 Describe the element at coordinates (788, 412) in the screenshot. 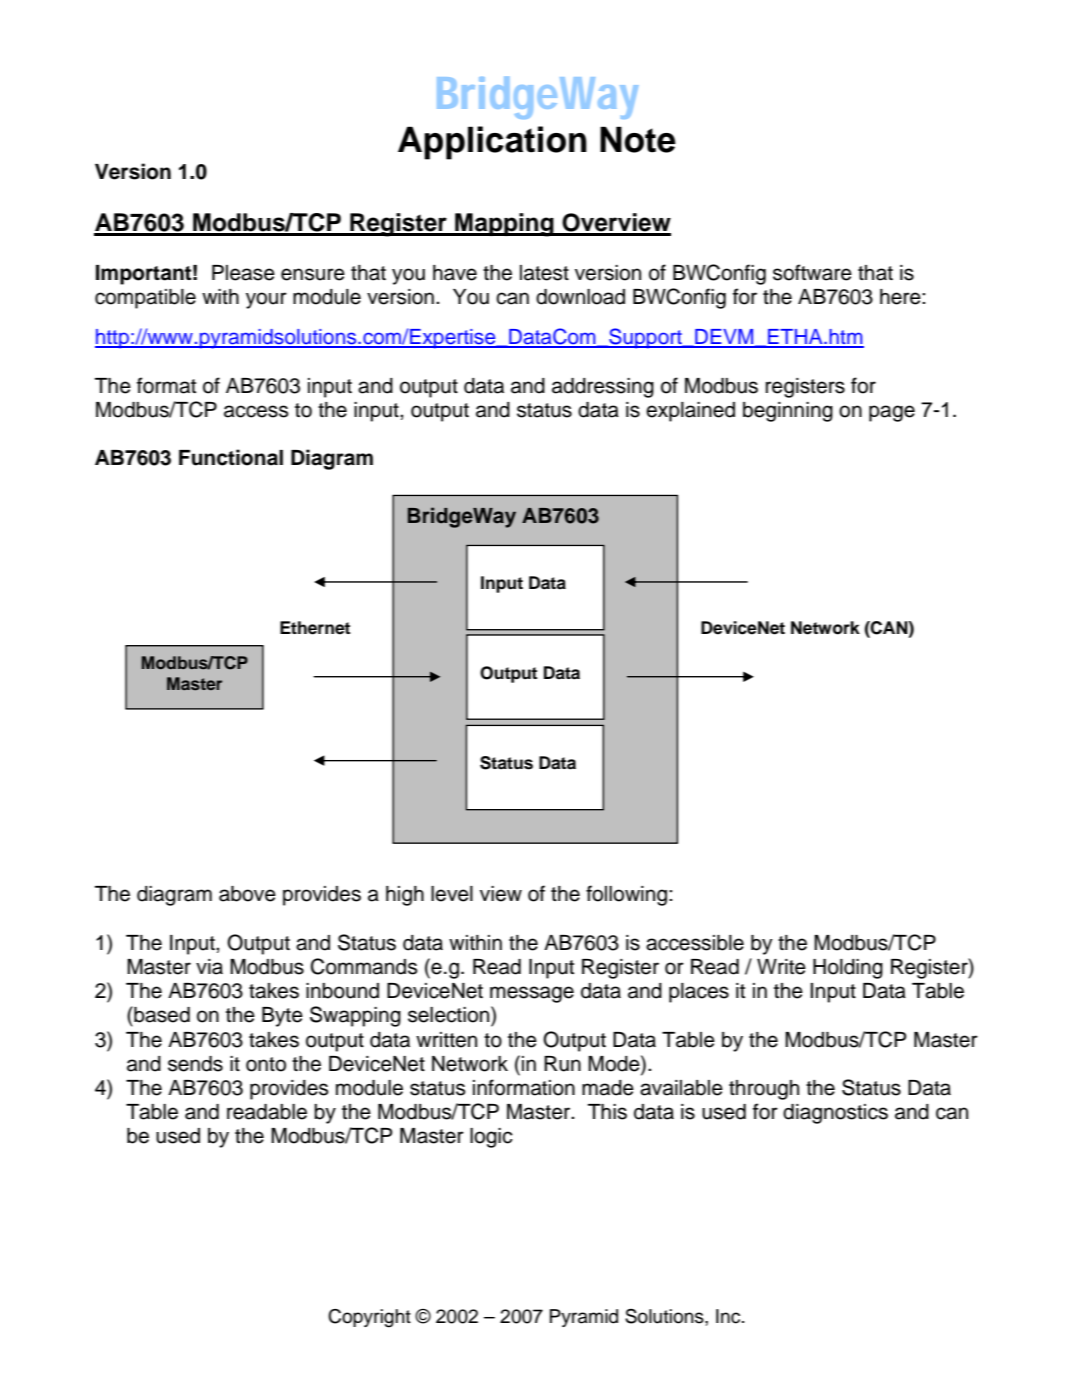

I see `beginning` at that location.
